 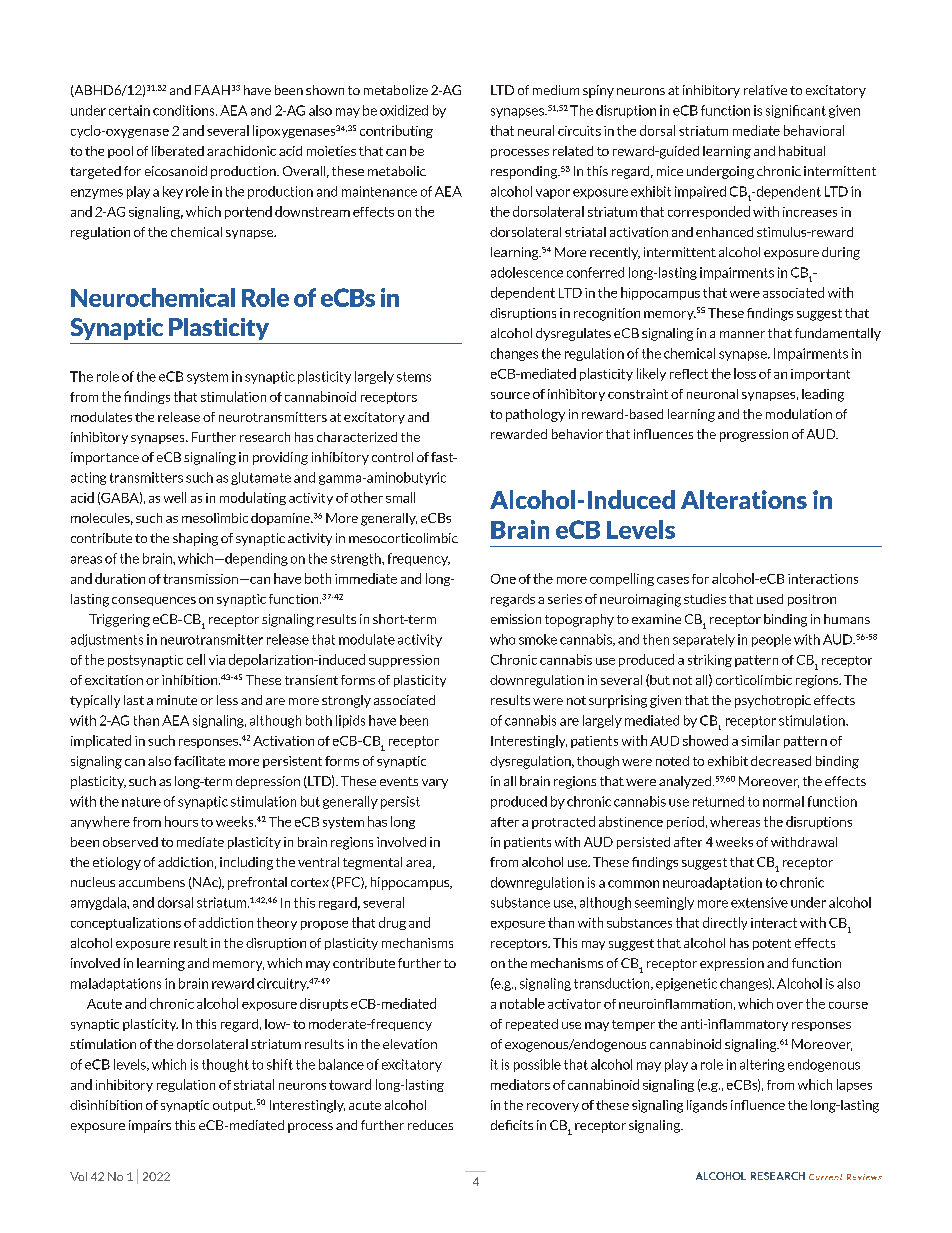 I want to click on conditions, so click(x=185, y=110).
